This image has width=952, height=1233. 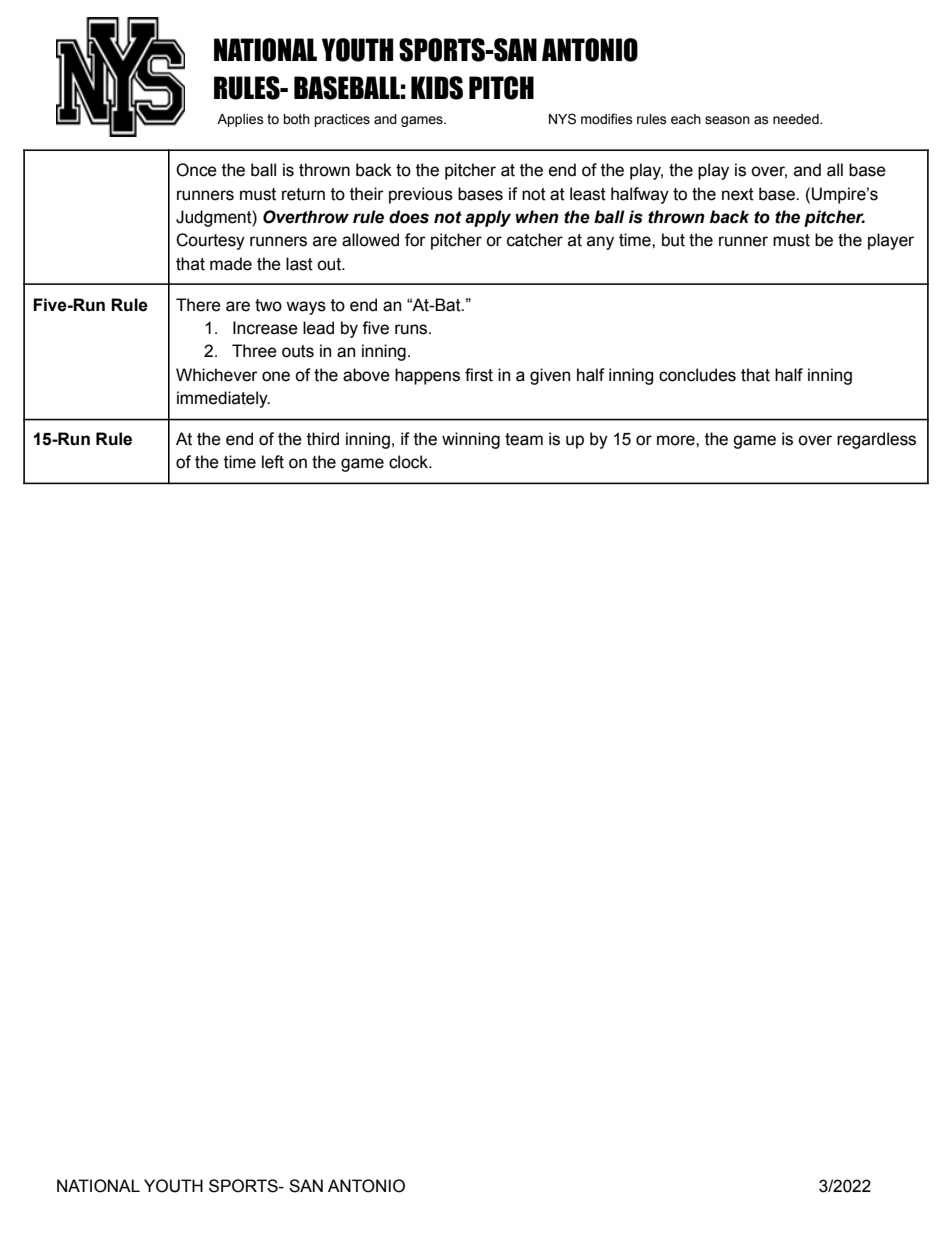 I want to click on needed, so click(x=797, y=119).
